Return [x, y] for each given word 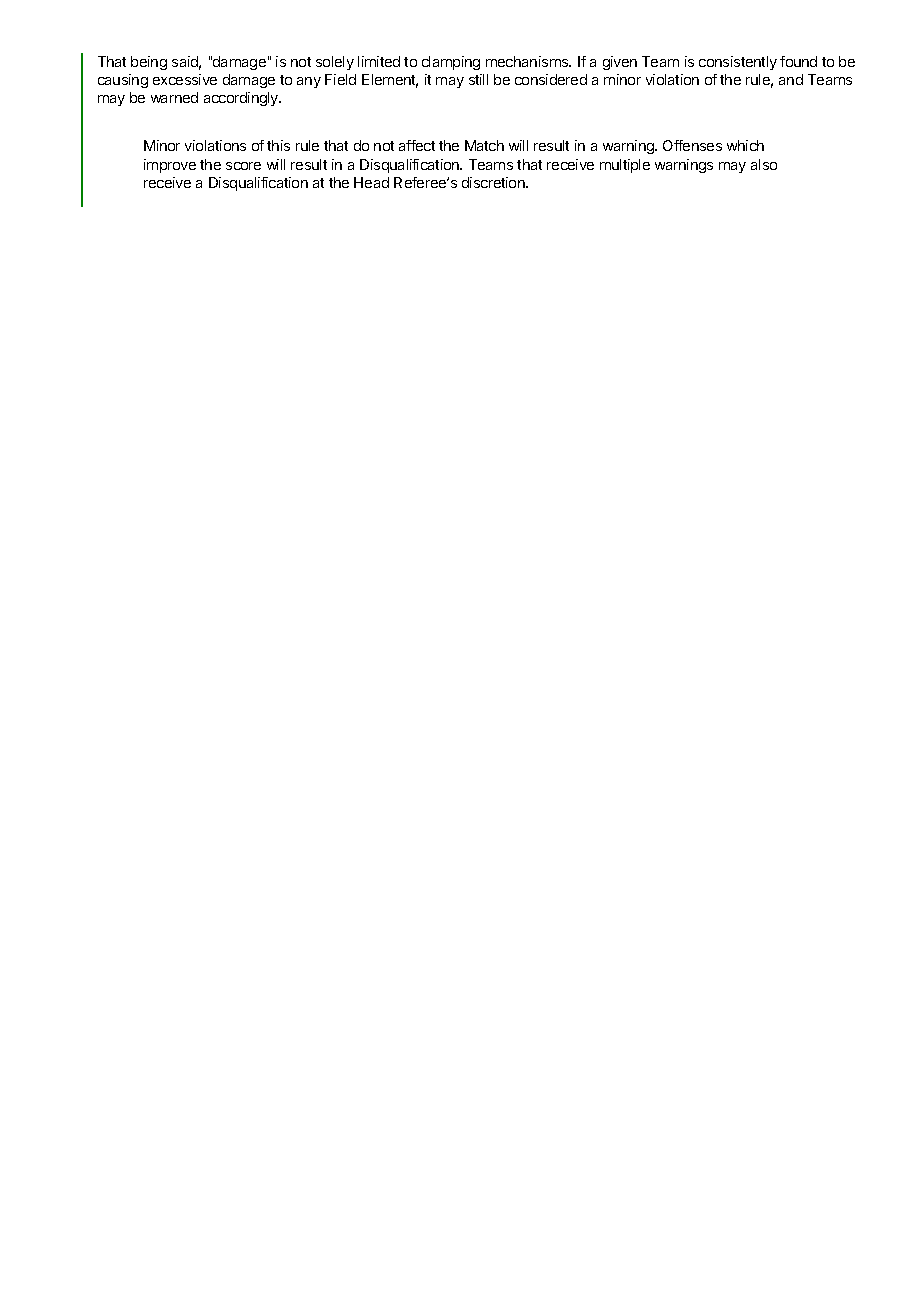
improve [170, 166]
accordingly [242, 99]
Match [484, 145]
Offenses [692, 145]
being [149, 63]
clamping [451, 63]
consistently [738, 63]
